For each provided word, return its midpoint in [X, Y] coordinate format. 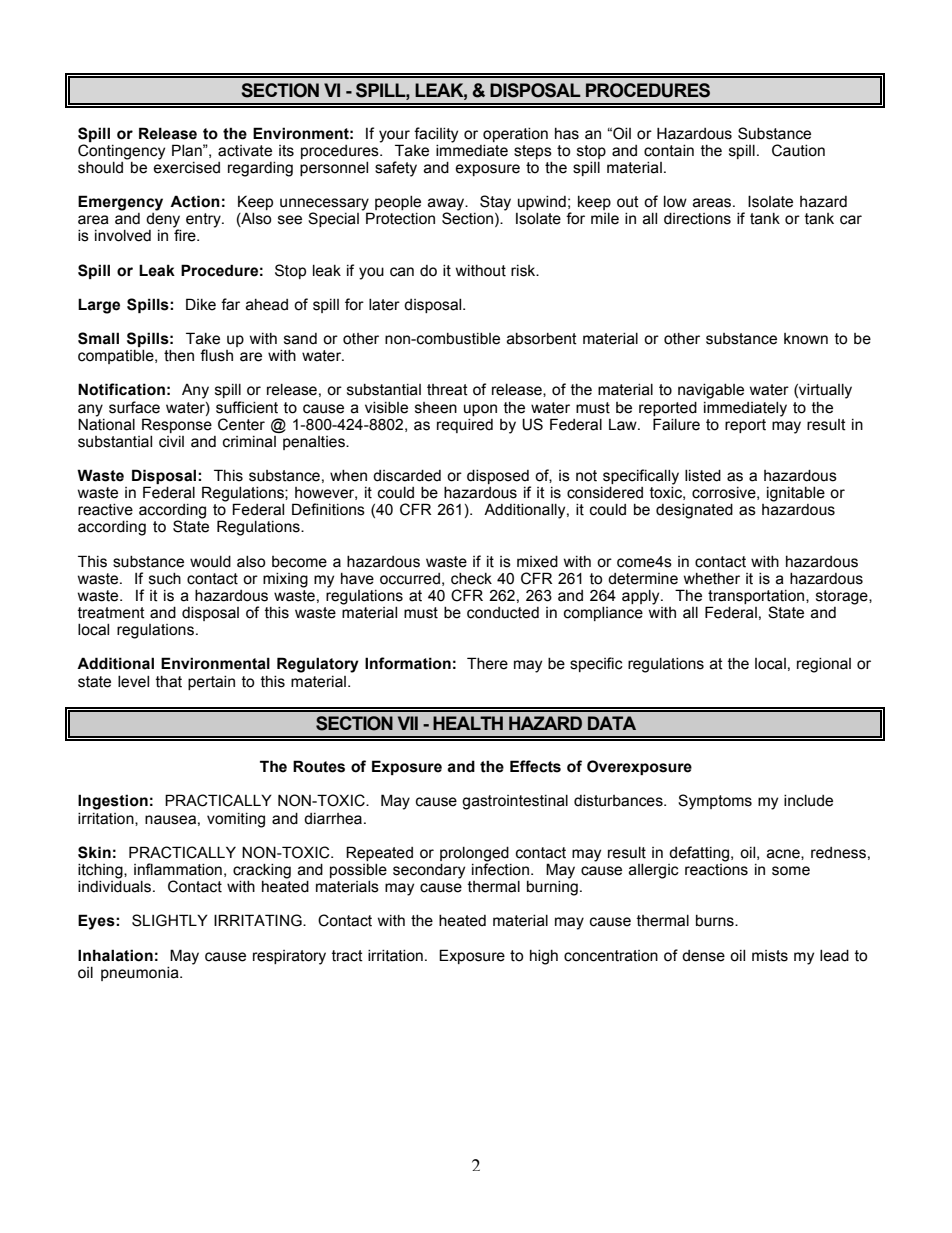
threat [447, 390]
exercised [186, 166]
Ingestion [113, 802]
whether [712, 579]
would [210, 562]
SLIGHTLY [170, 920]
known [806, 339]
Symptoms [715, 802]
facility [436, 135]
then [179, 356]
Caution [798, 150]
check [471, 579]
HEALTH [468, 723]
